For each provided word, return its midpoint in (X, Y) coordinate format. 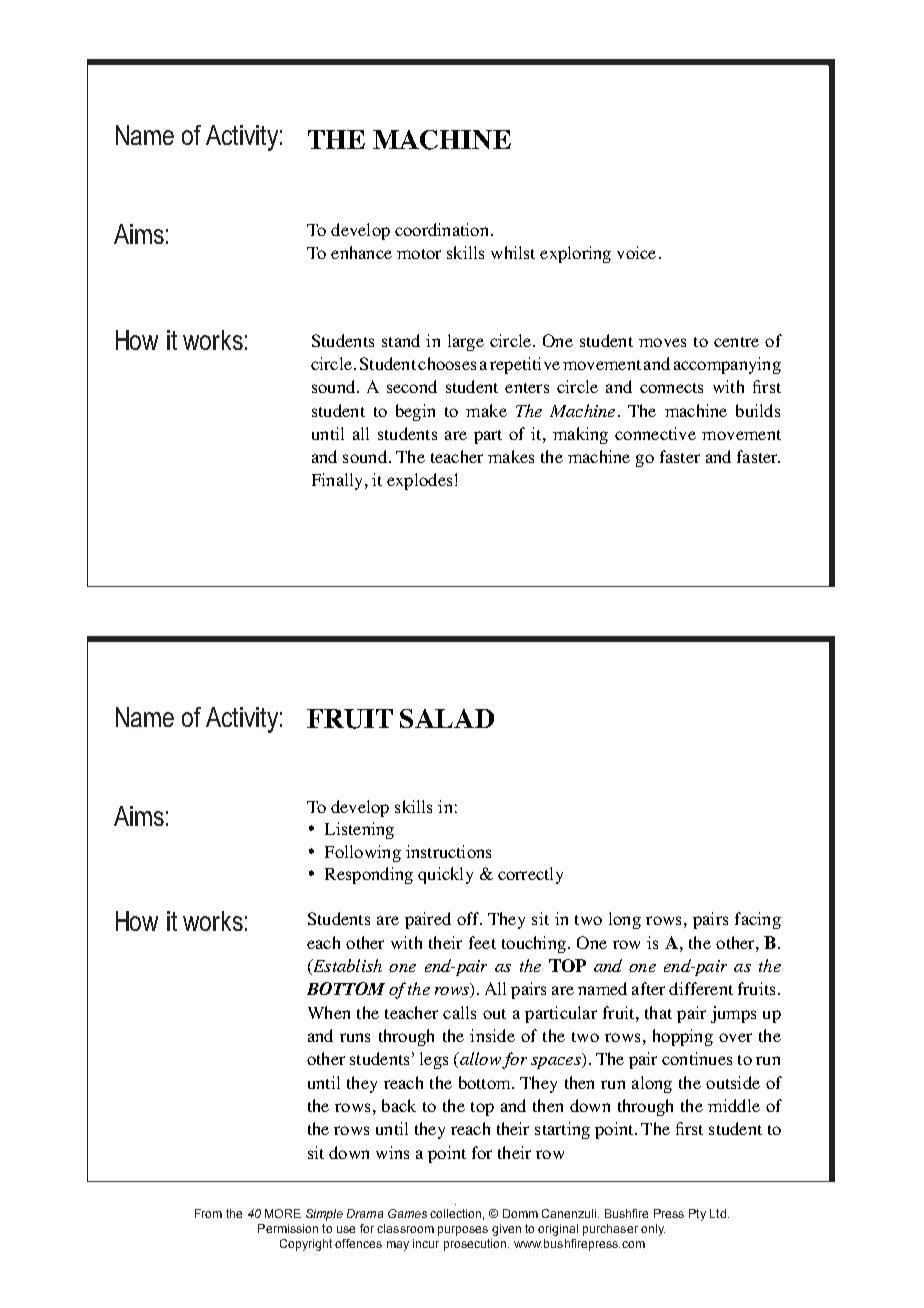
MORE (283, 1213)
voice (636, 252)
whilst (513, 252)
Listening (359, 830)
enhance (361, 252)
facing (758, 920)
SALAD (447, 718)
